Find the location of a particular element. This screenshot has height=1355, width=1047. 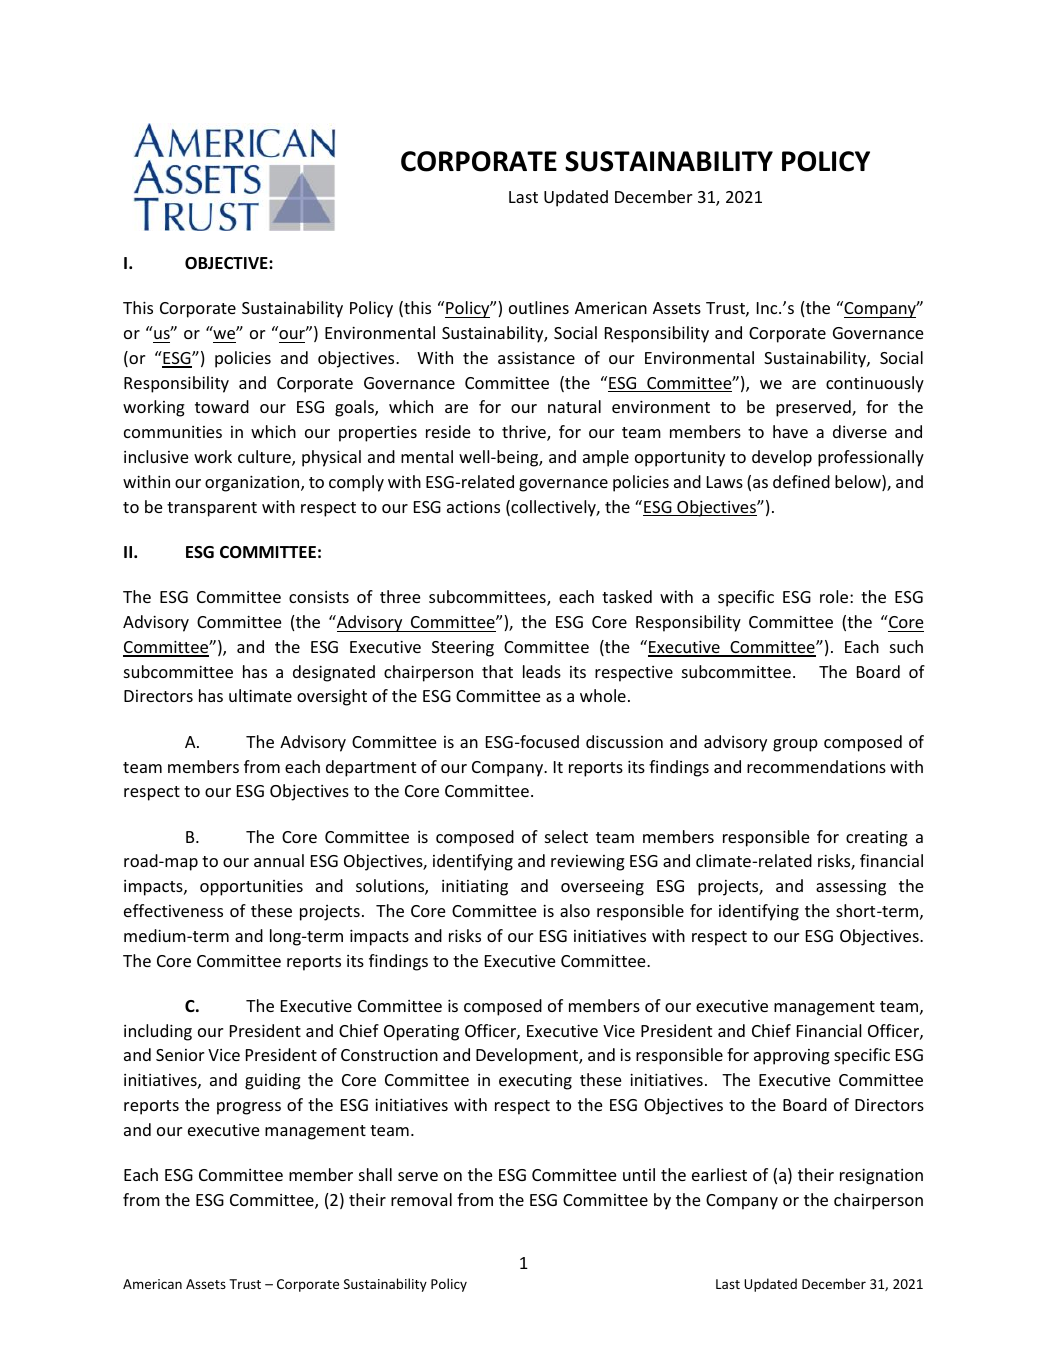

ultimate is located at coordinates (260, 695).
